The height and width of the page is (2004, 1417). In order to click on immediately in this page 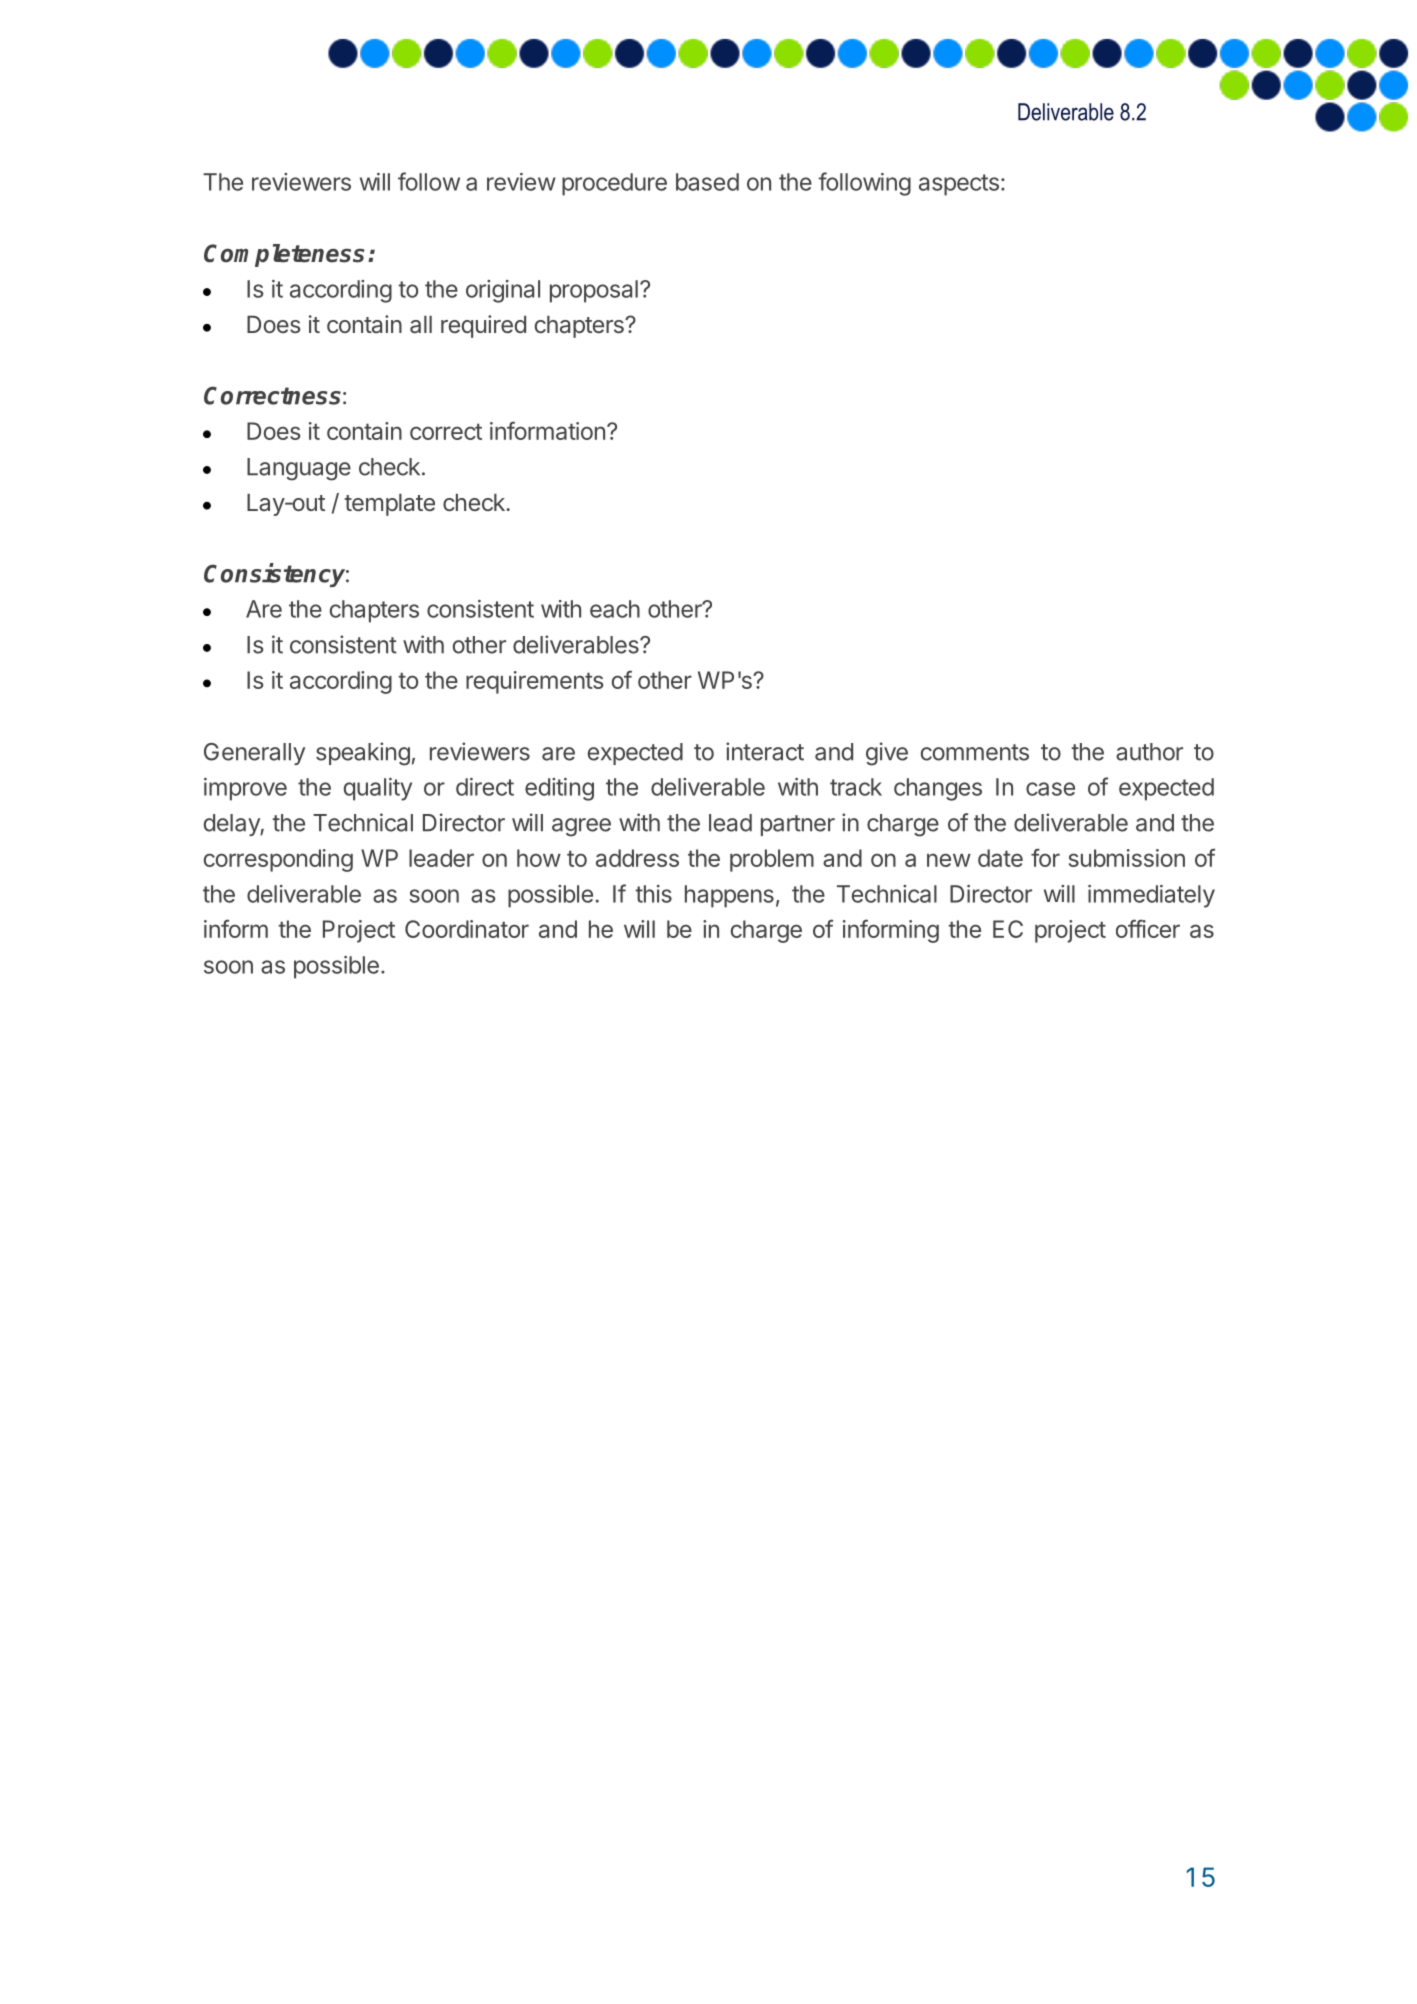, I will do `click(1151, 896)`.
